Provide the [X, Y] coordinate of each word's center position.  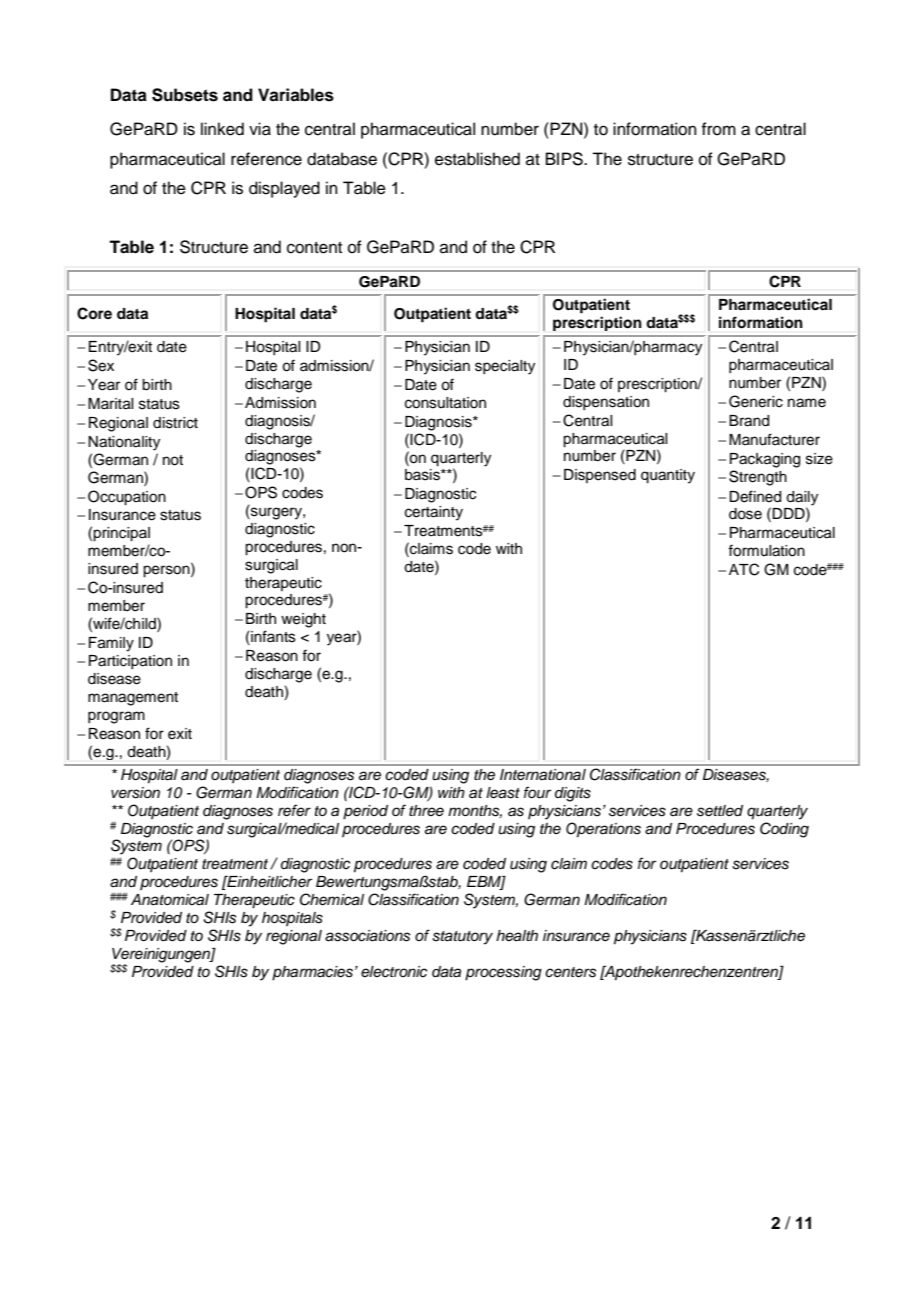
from [718, 129]
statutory [462, 938]
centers [570, 972]
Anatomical [170, 900]
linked [222, 129]
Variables [296, 95]
